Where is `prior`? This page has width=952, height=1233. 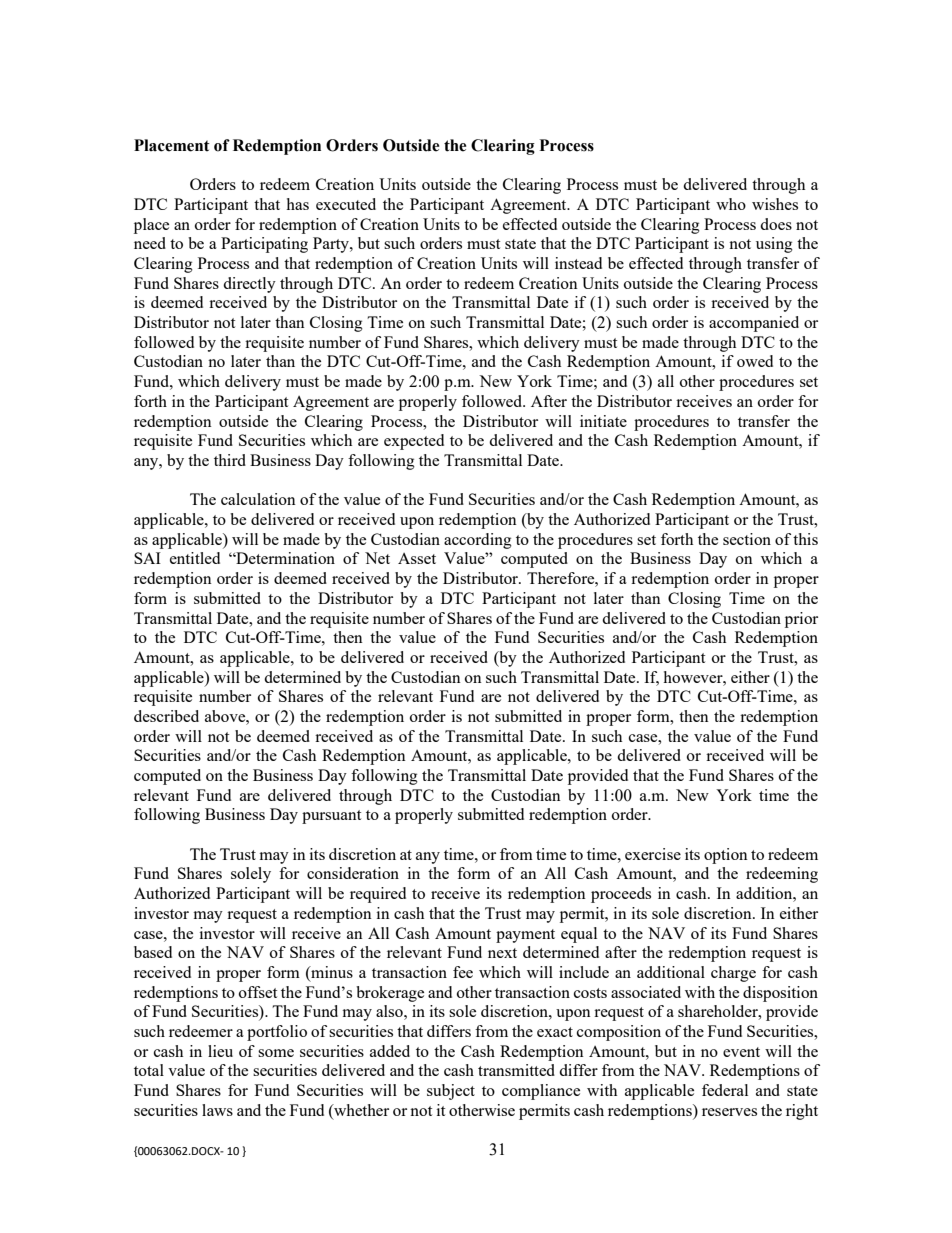 prior is located at coordinates (801, 620).
